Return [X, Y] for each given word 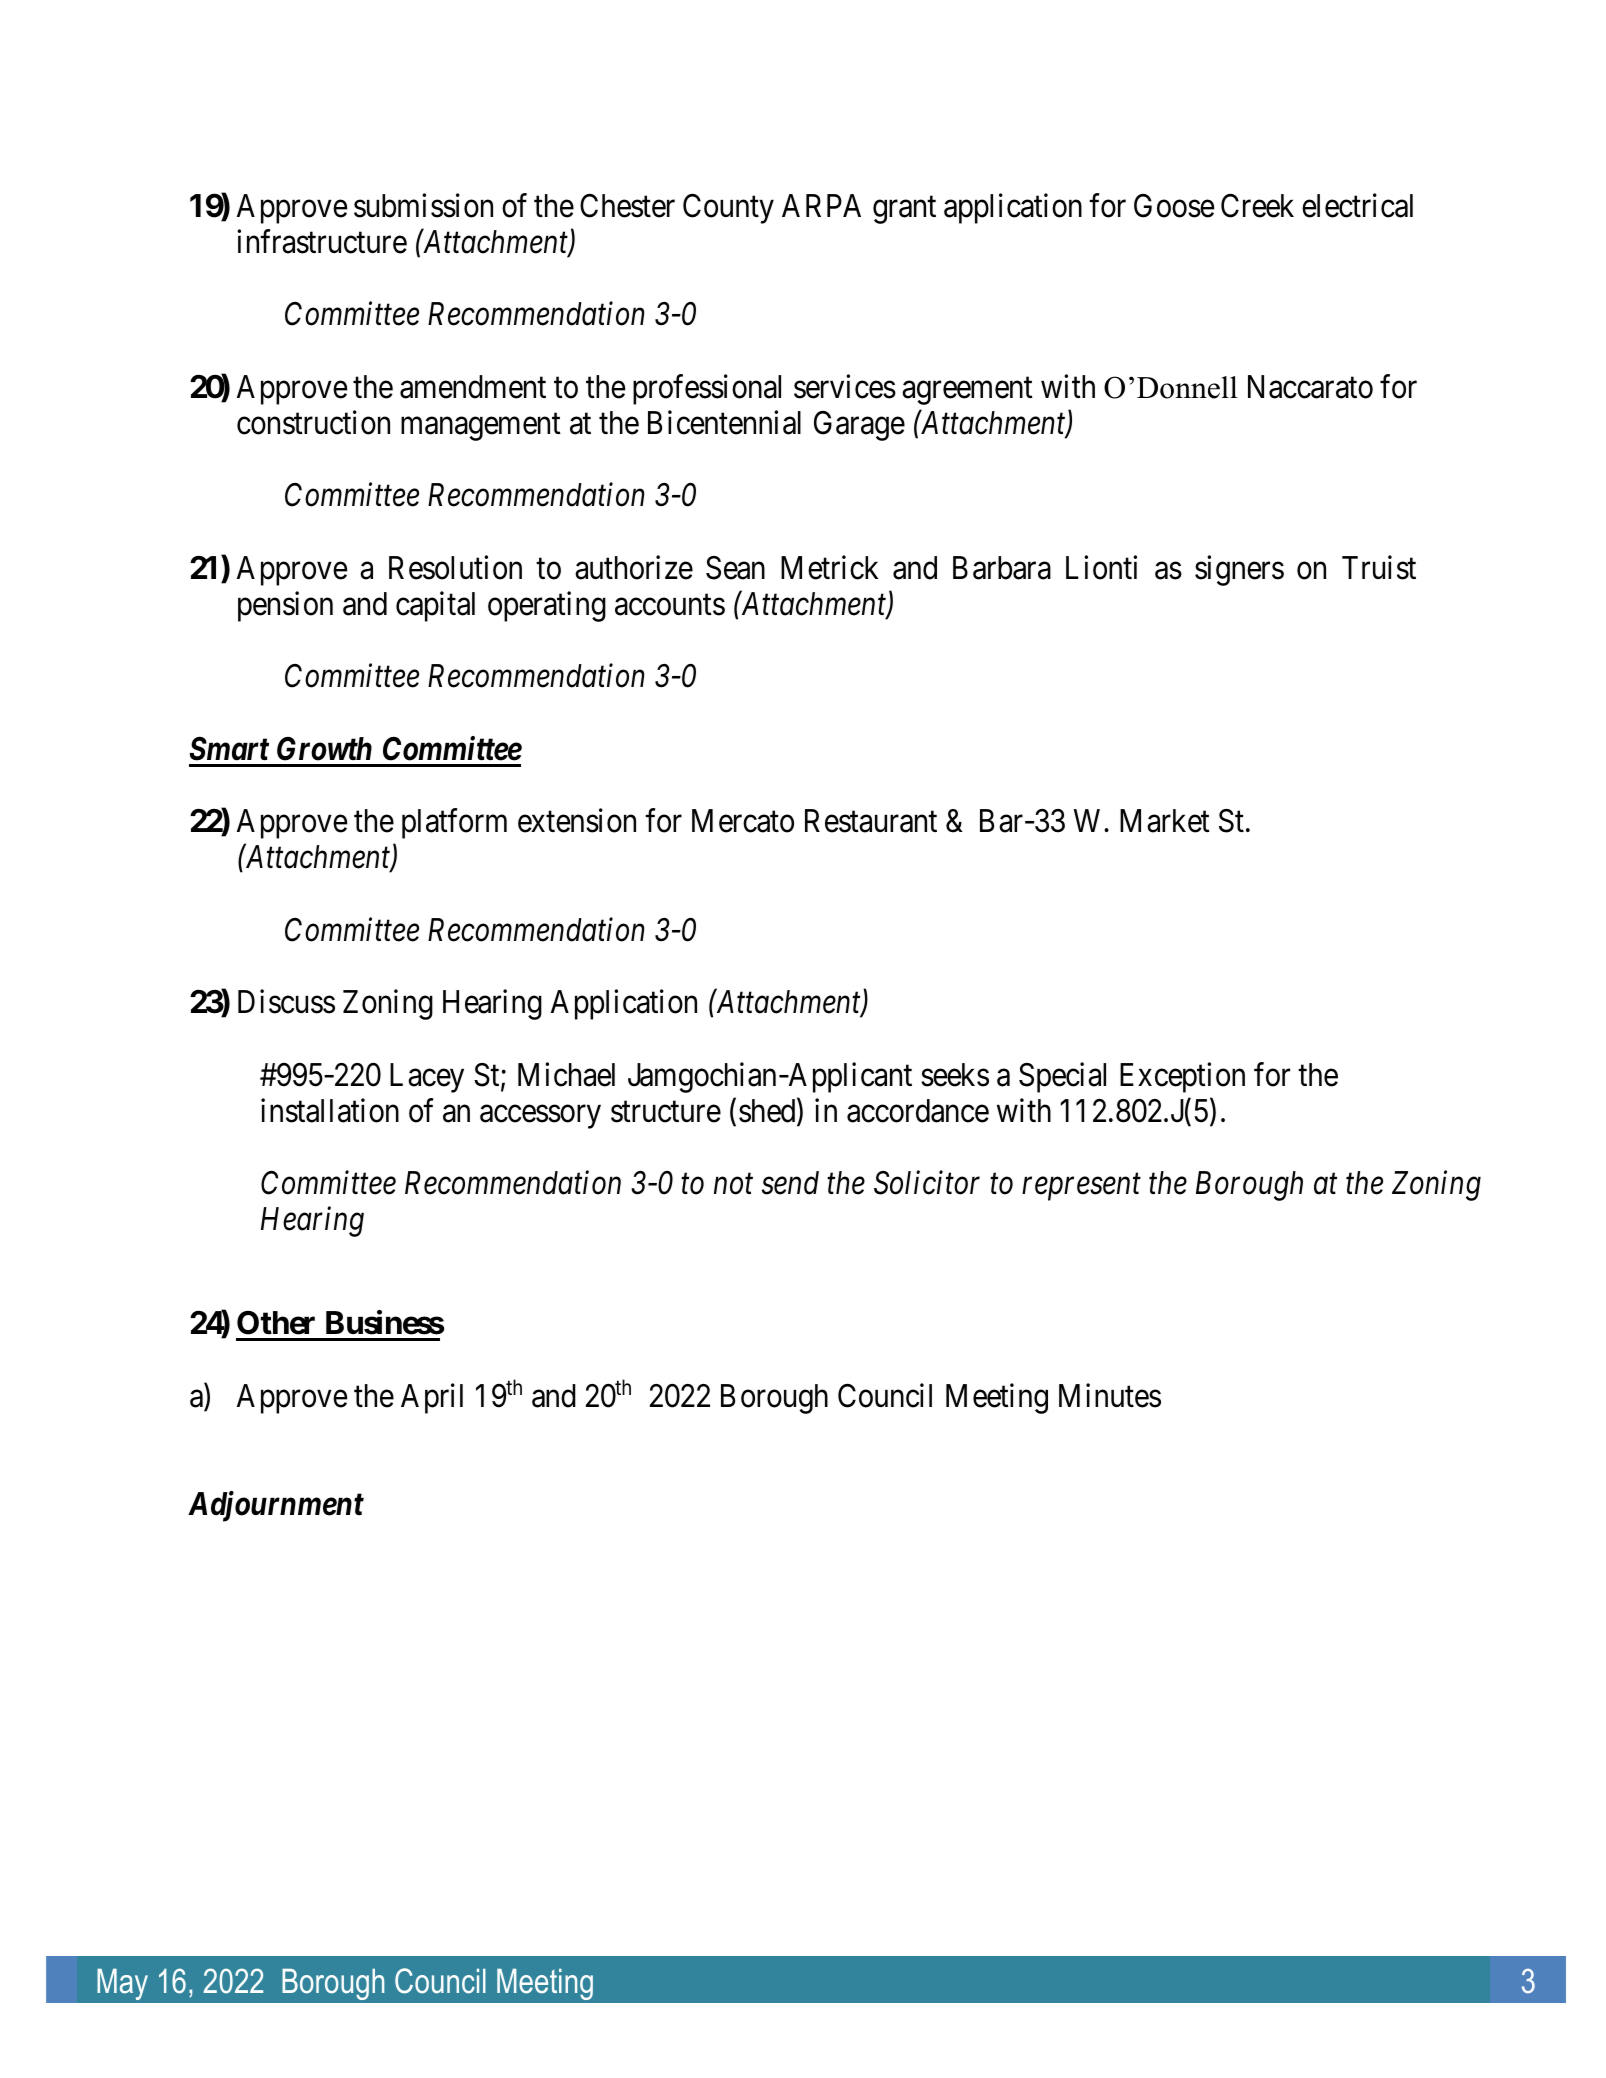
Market [1165, 821]
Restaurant [871, 821]
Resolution [455, 567]
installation [330, 1110]
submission [423, 205]
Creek [1257, 205]
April [432, 1398]
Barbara [1002, 568]
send [790, 1183]
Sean [735, 568]
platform [454, 824]
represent [1081, 1188]
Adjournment [276, 1506]
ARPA [821, 205]
